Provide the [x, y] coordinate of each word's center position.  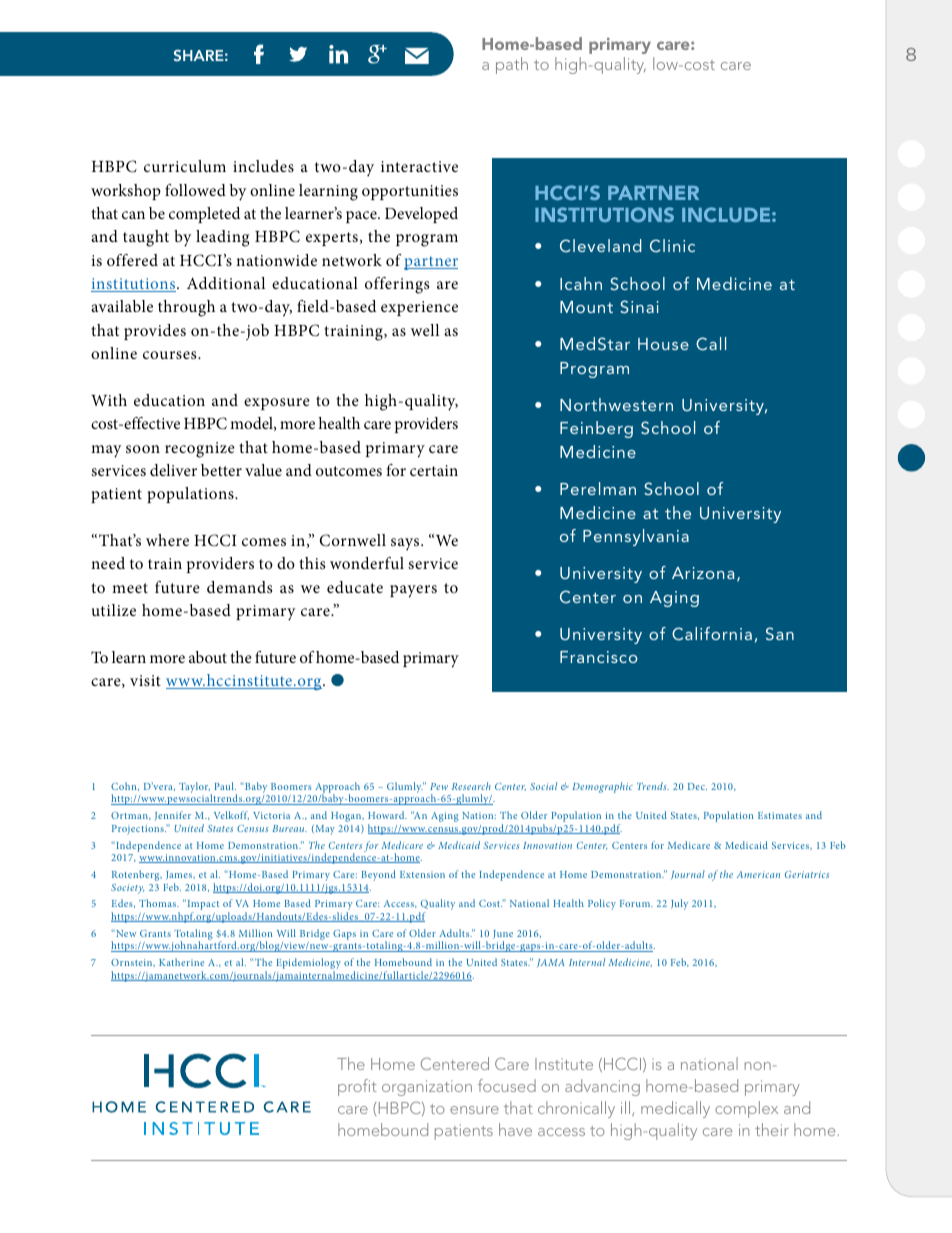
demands [239, 587]
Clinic [672, 246]
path [512, 65]
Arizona [703, 573]
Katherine [181, 962]
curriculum [185, 166]
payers [413, 591]
